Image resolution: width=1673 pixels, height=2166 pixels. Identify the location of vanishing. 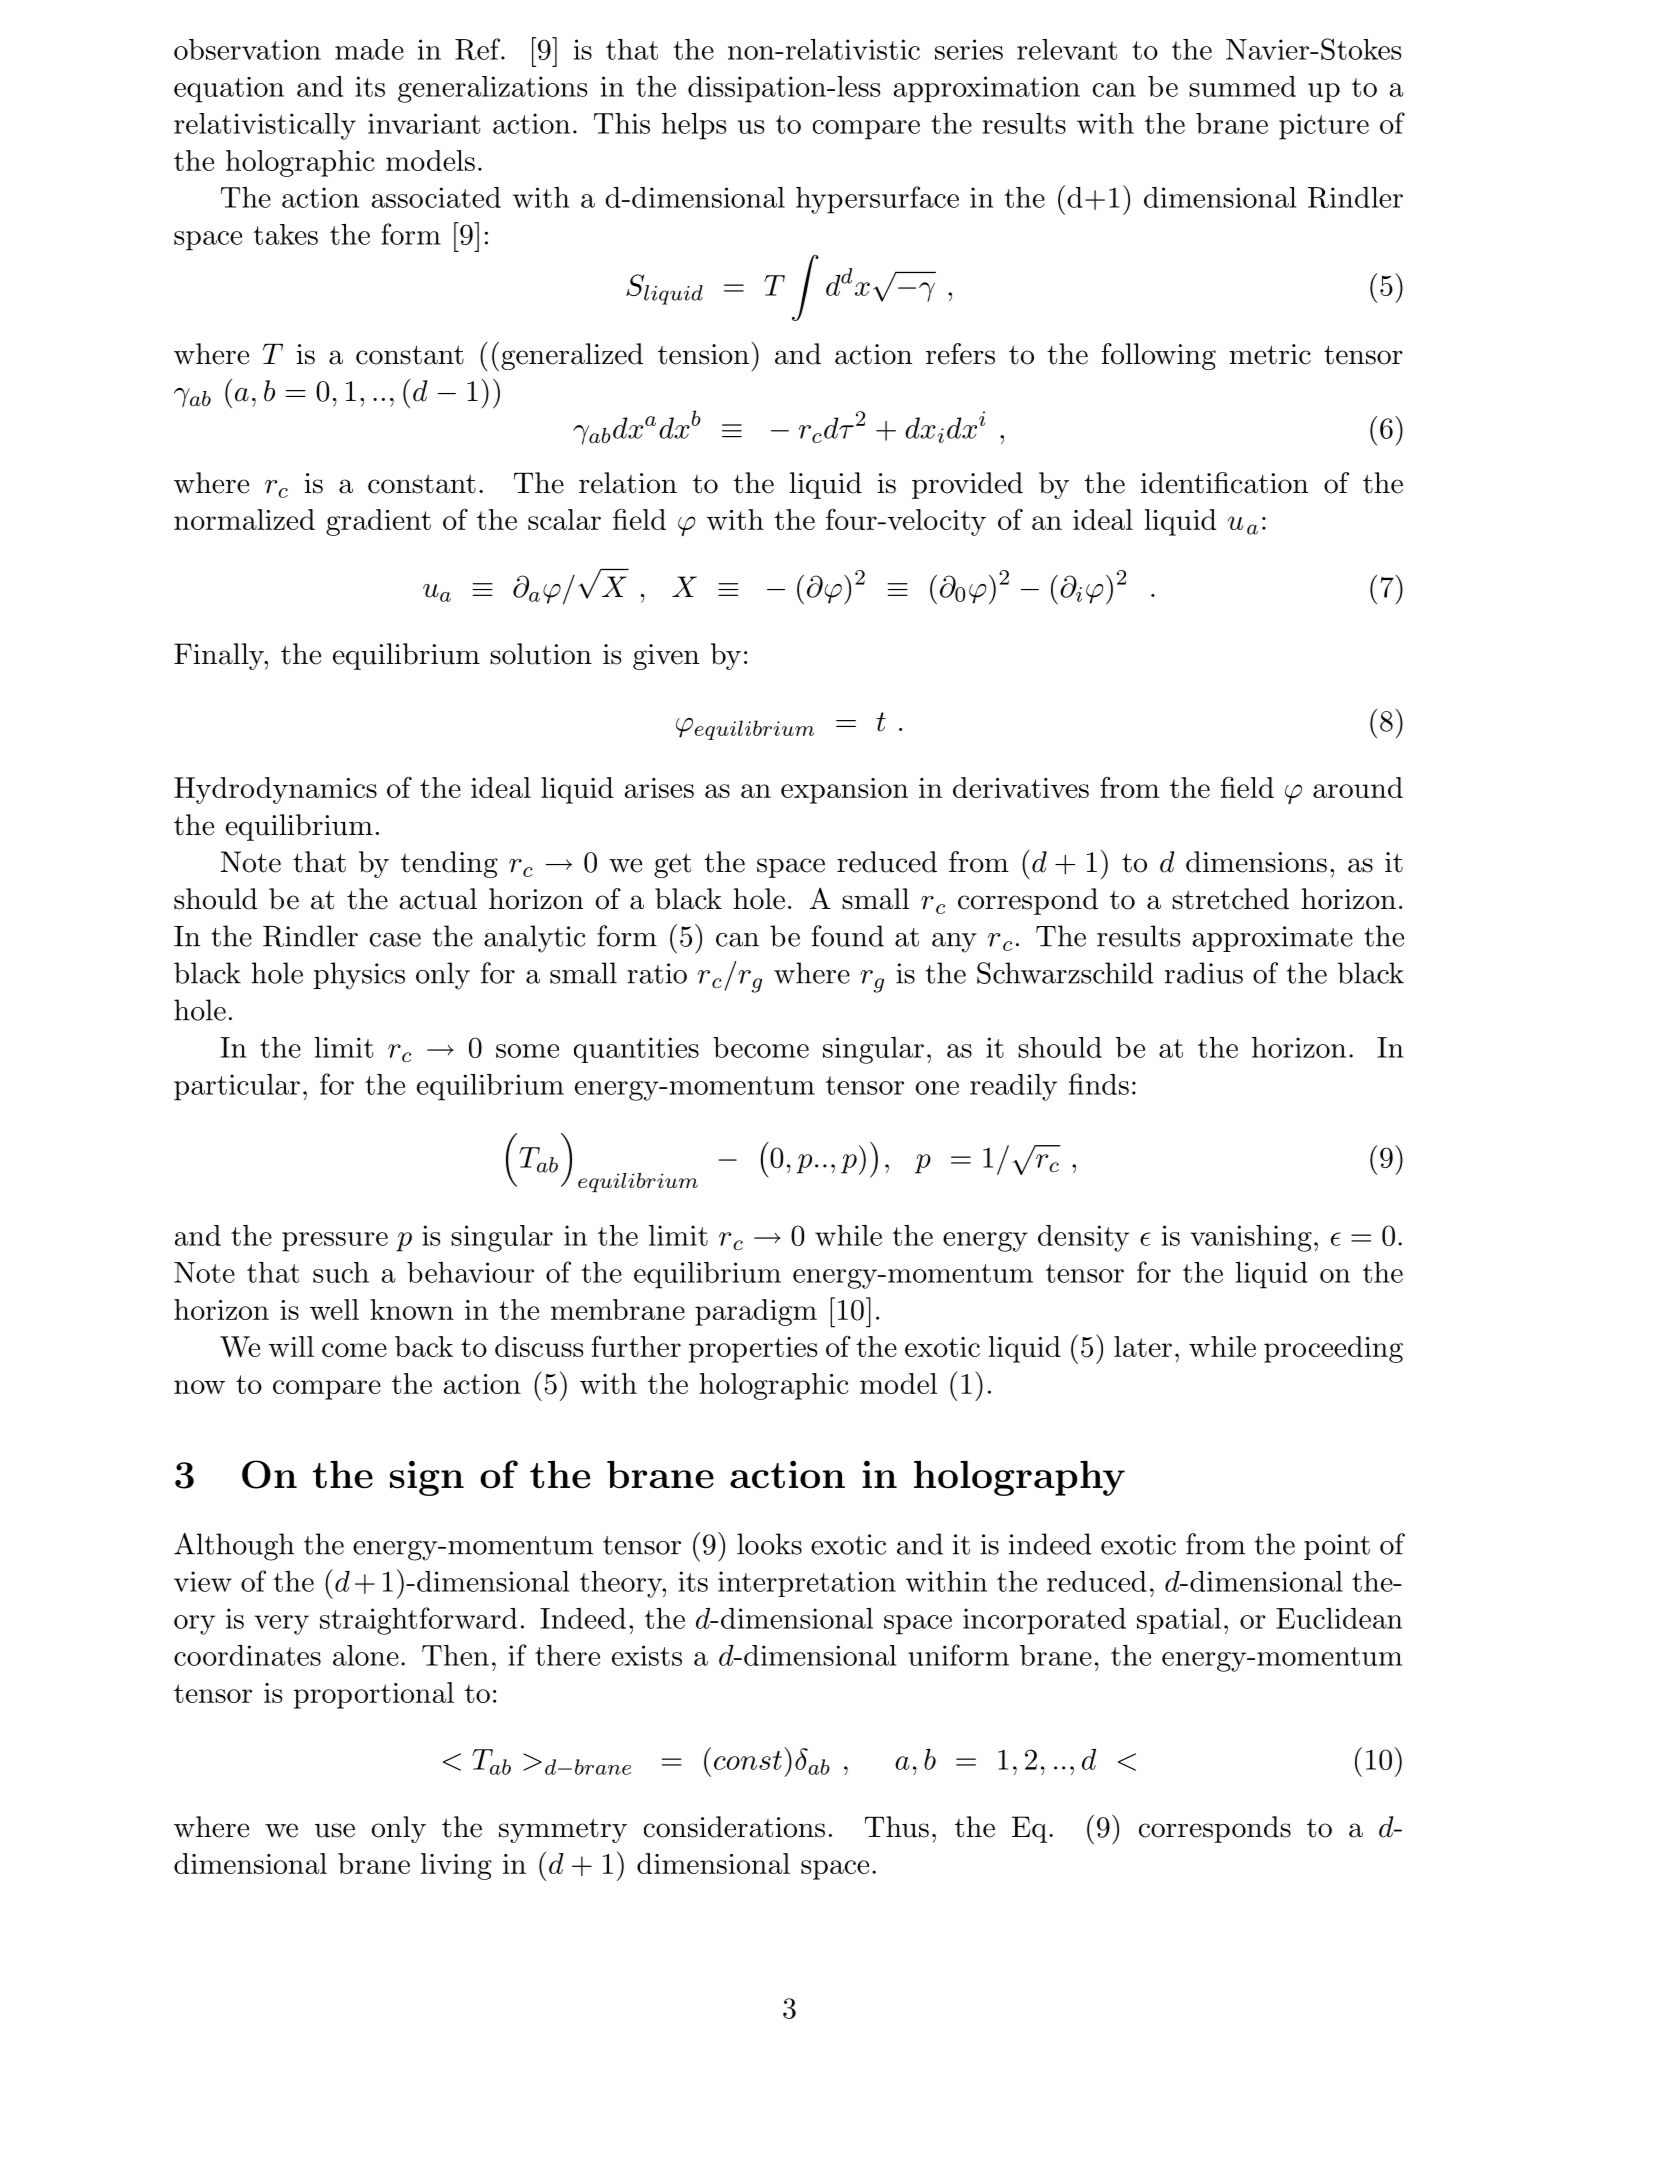
(1251, 1238).
